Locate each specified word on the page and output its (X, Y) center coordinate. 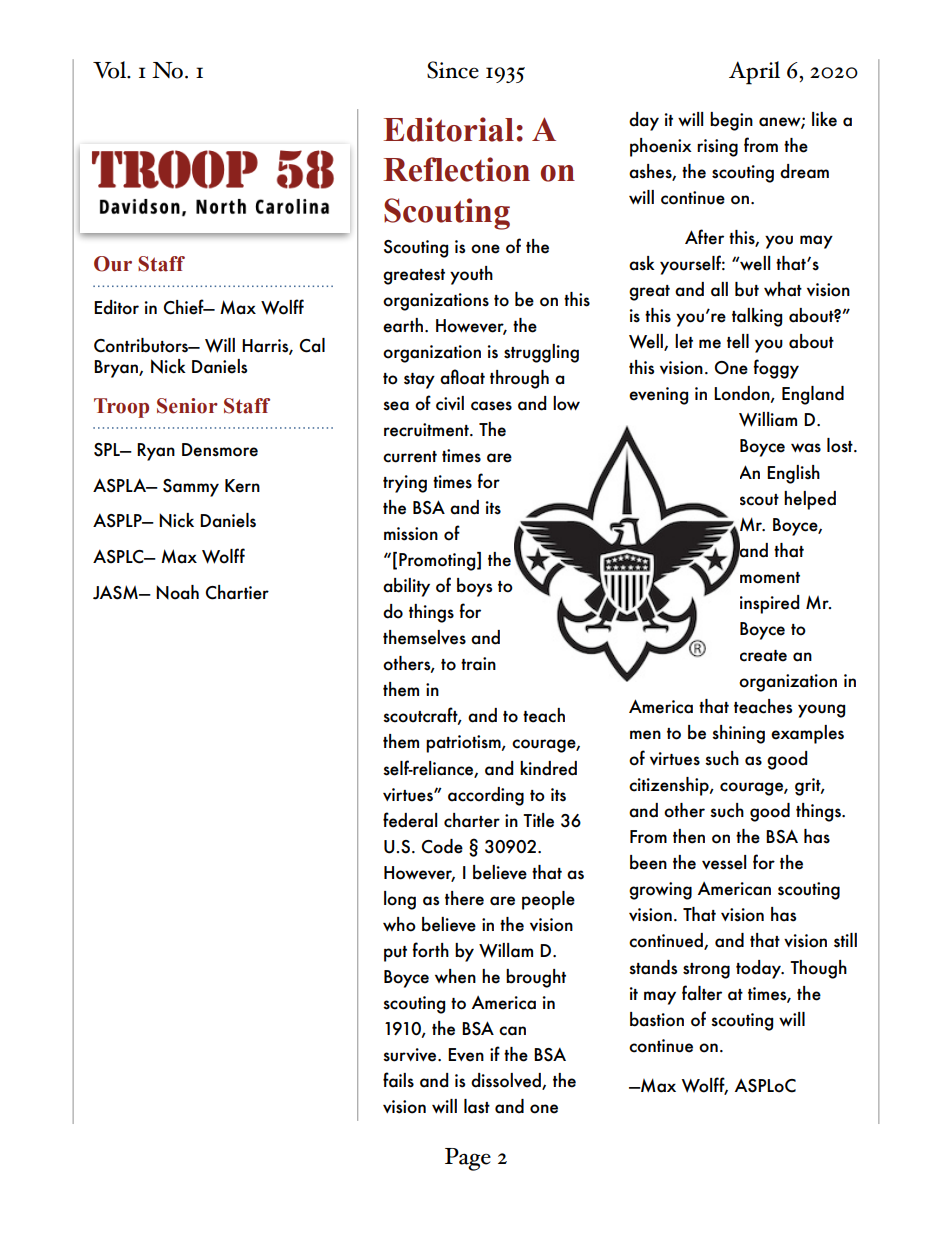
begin (731, 121)
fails (398, 1080)
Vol (111, 70)
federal (410, 820)
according (486, 796)
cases (491, 406)
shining (738, 734)
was (806, 448)
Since (453, 70)
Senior (187, 406)
